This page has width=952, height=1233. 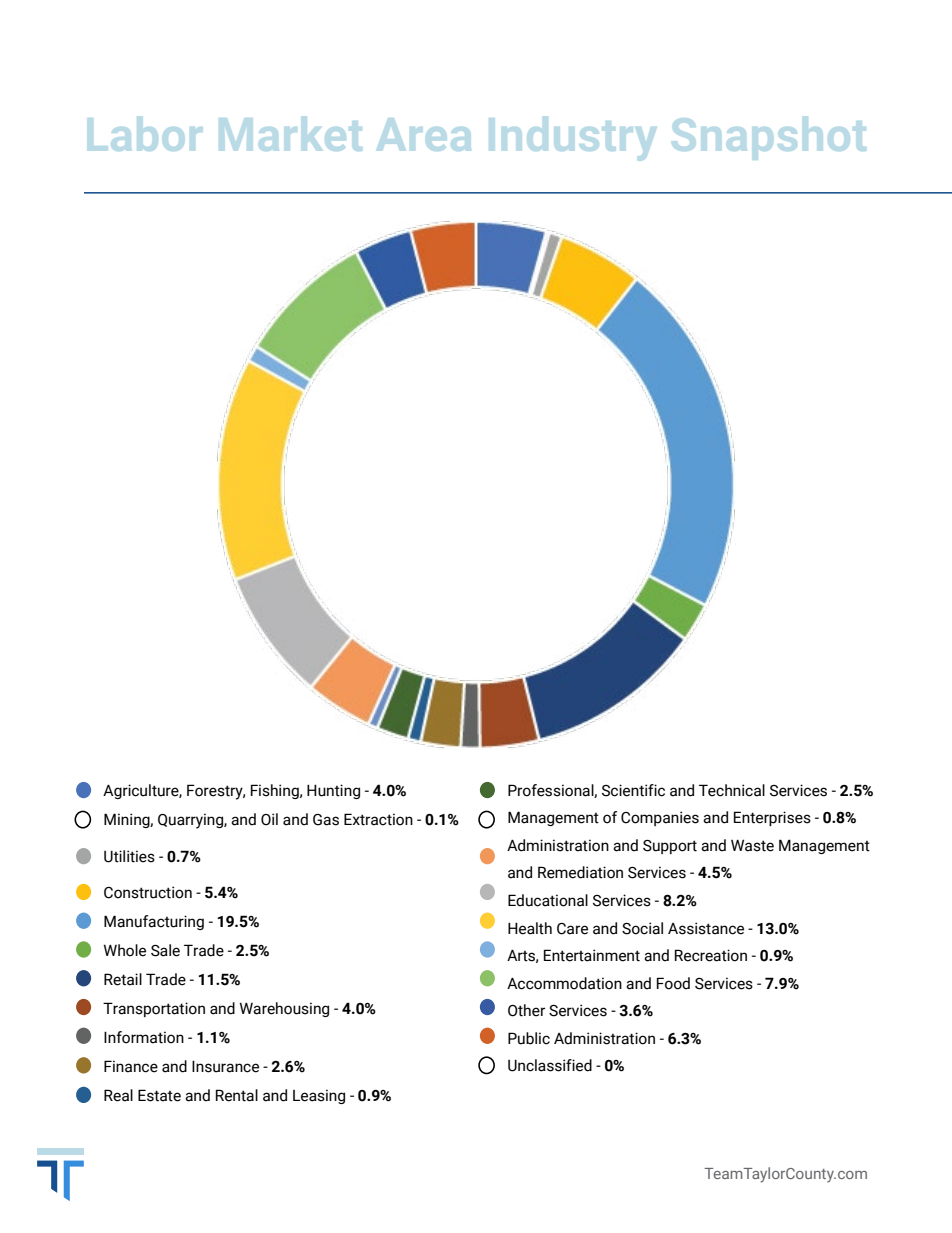 I want to click on Extraction, so click(x=378, y=819).
